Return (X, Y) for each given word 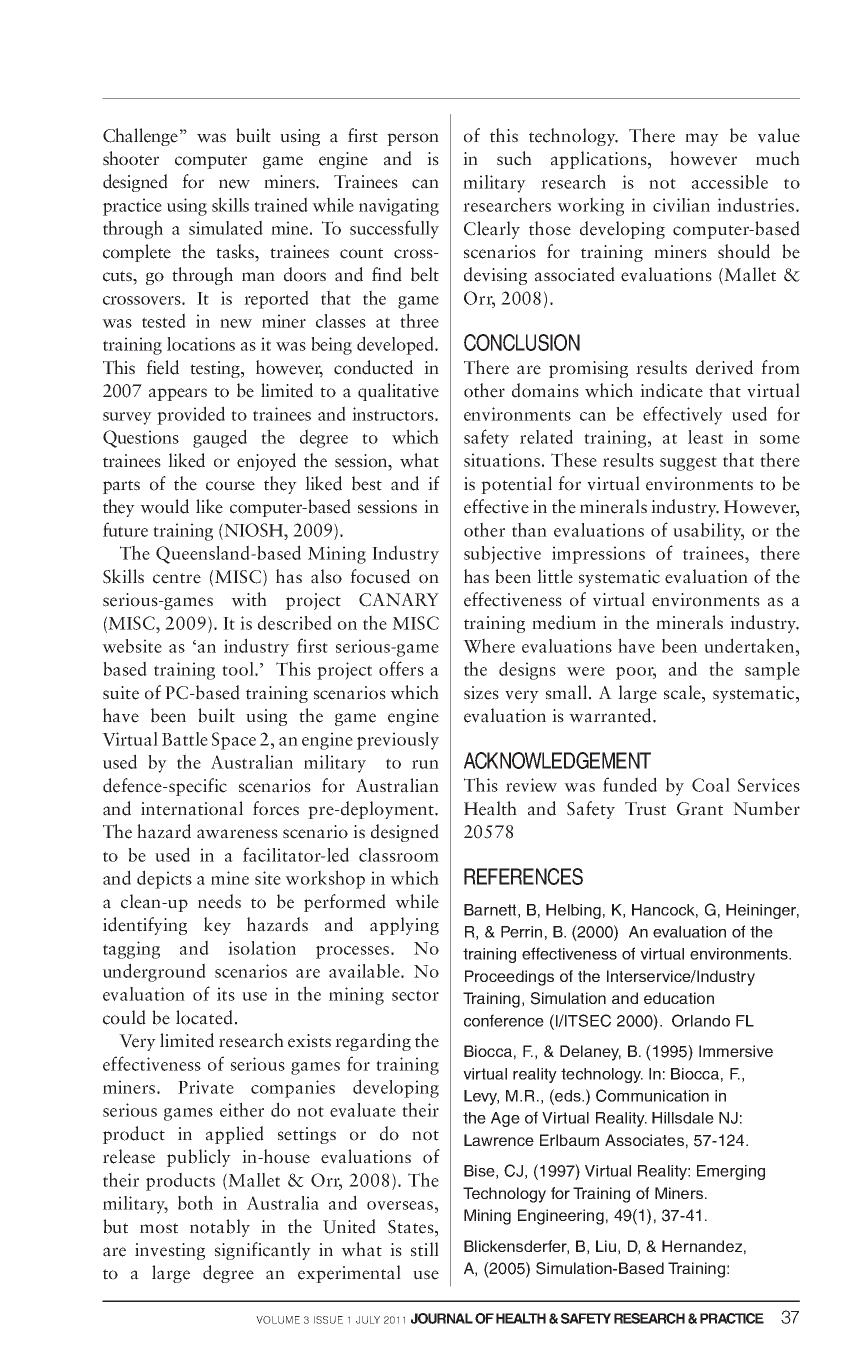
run (425, 764)
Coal (711, 785)
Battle (185, 739)
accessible (730, 182)
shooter (131, 158)
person (413, 139)
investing (170, 1251)
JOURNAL (442, 1318)
